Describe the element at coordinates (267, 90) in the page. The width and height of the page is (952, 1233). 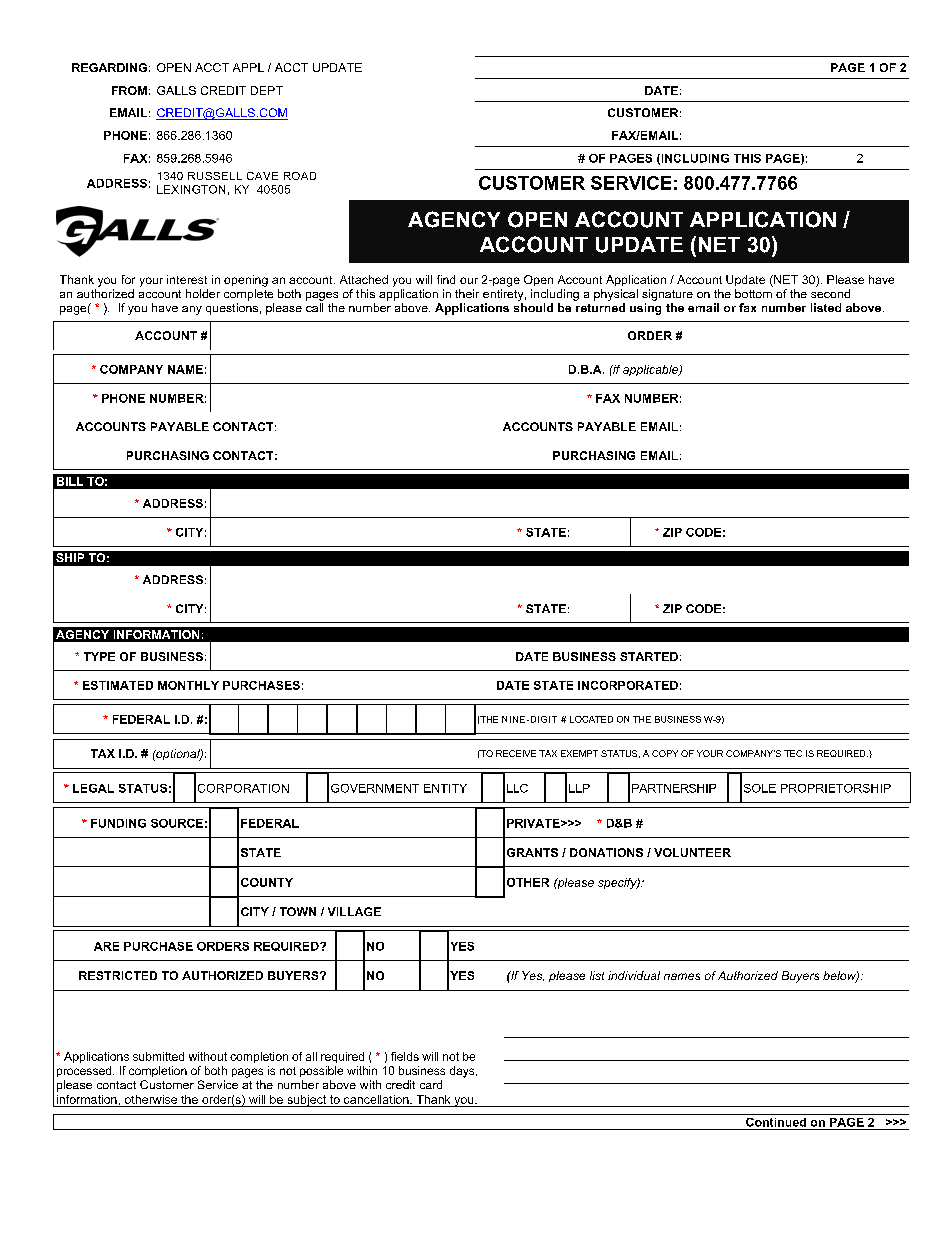
I see `DEPT` at that location.
